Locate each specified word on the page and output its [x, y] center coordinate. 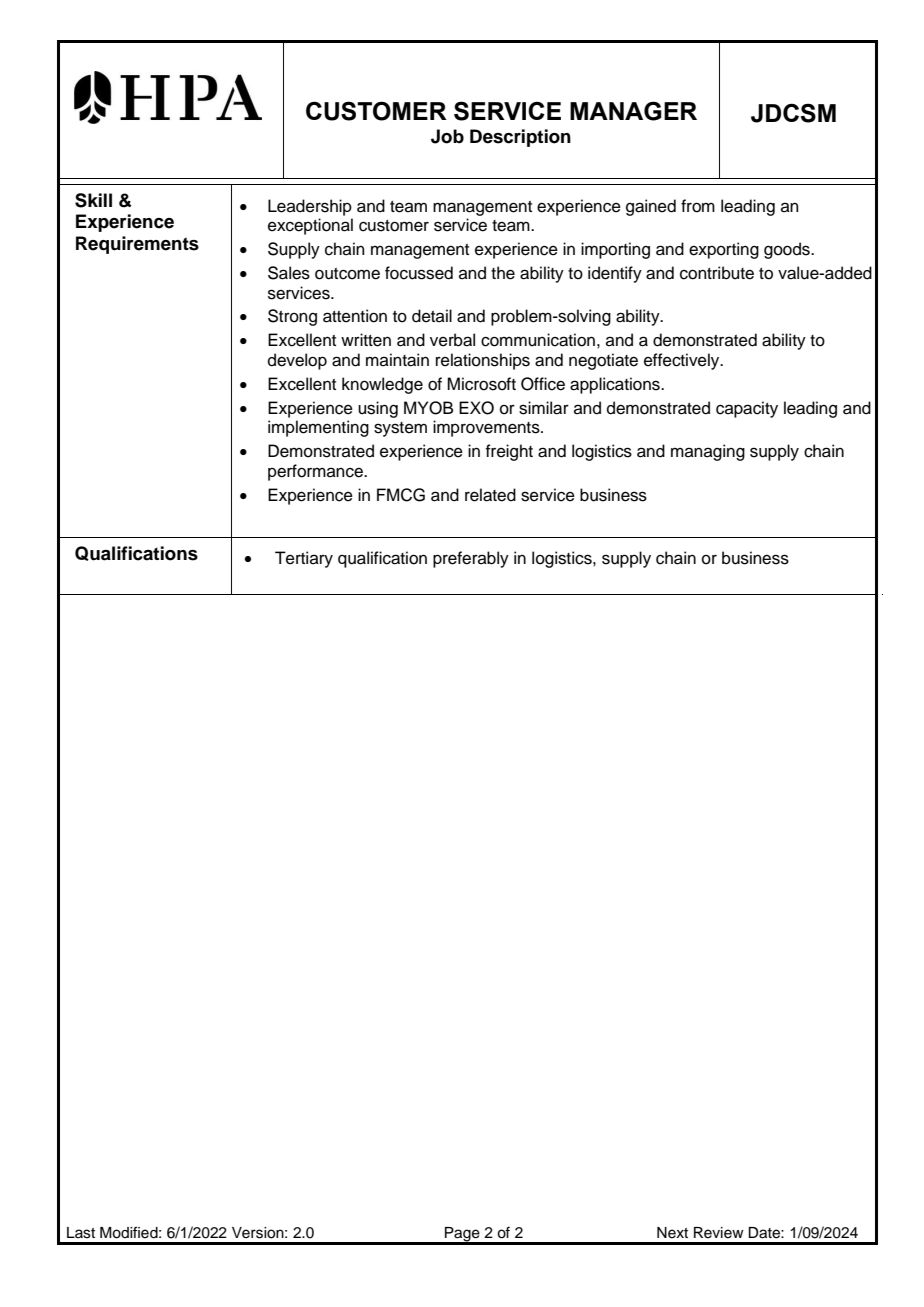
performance [316, 472]
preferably [471, 559]
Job [447, 136]
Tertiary [304, 559]
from [698, 206]
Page [462, 1235]
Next [672, 1233]
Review [719, 1233]
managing [708, 452]
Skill [93, 200]
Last [81, 1233]
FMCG [401, 495]
